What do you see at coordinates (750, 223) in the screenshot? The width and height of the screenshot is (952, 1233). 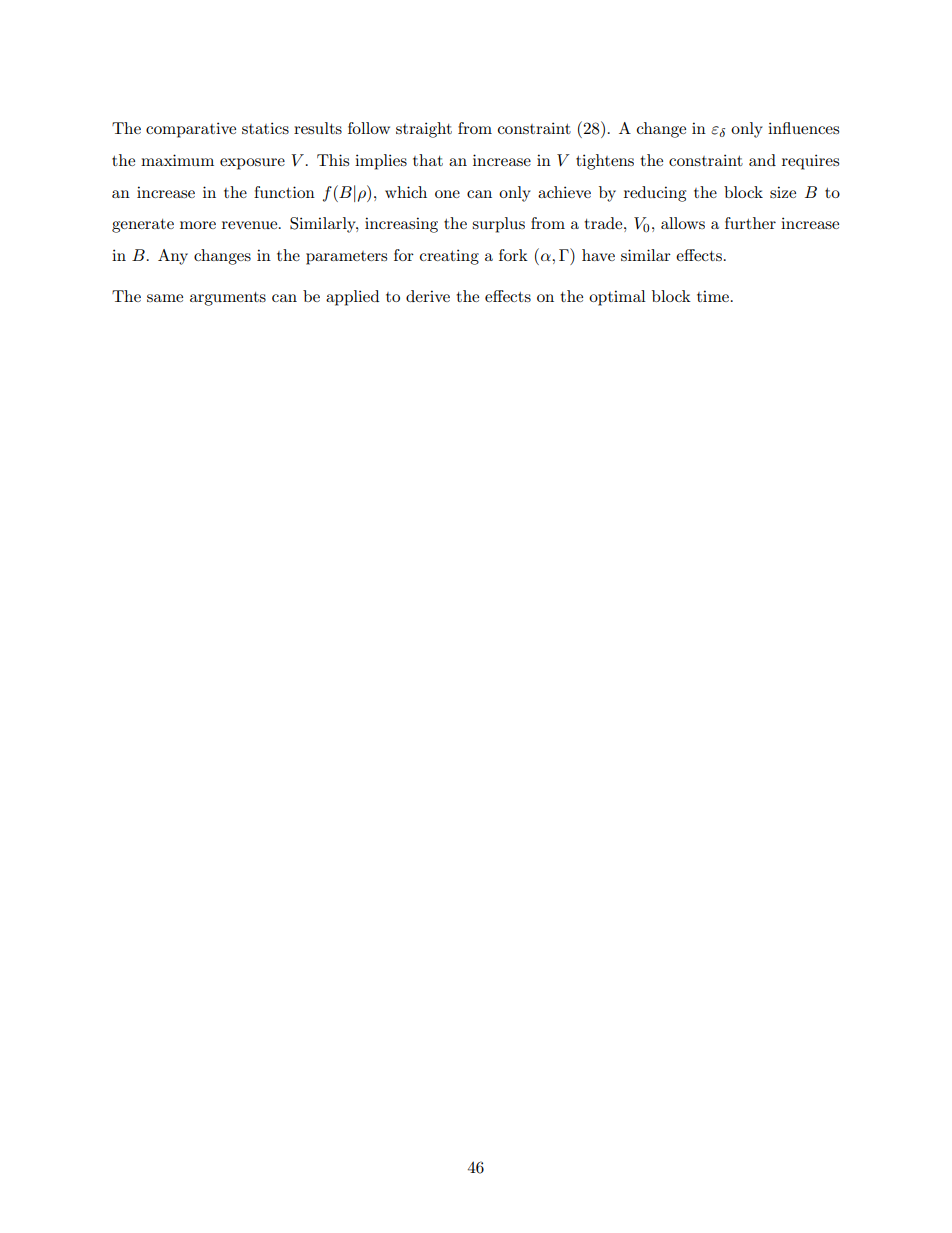 I see `further` at bounding box center [750, 223].
